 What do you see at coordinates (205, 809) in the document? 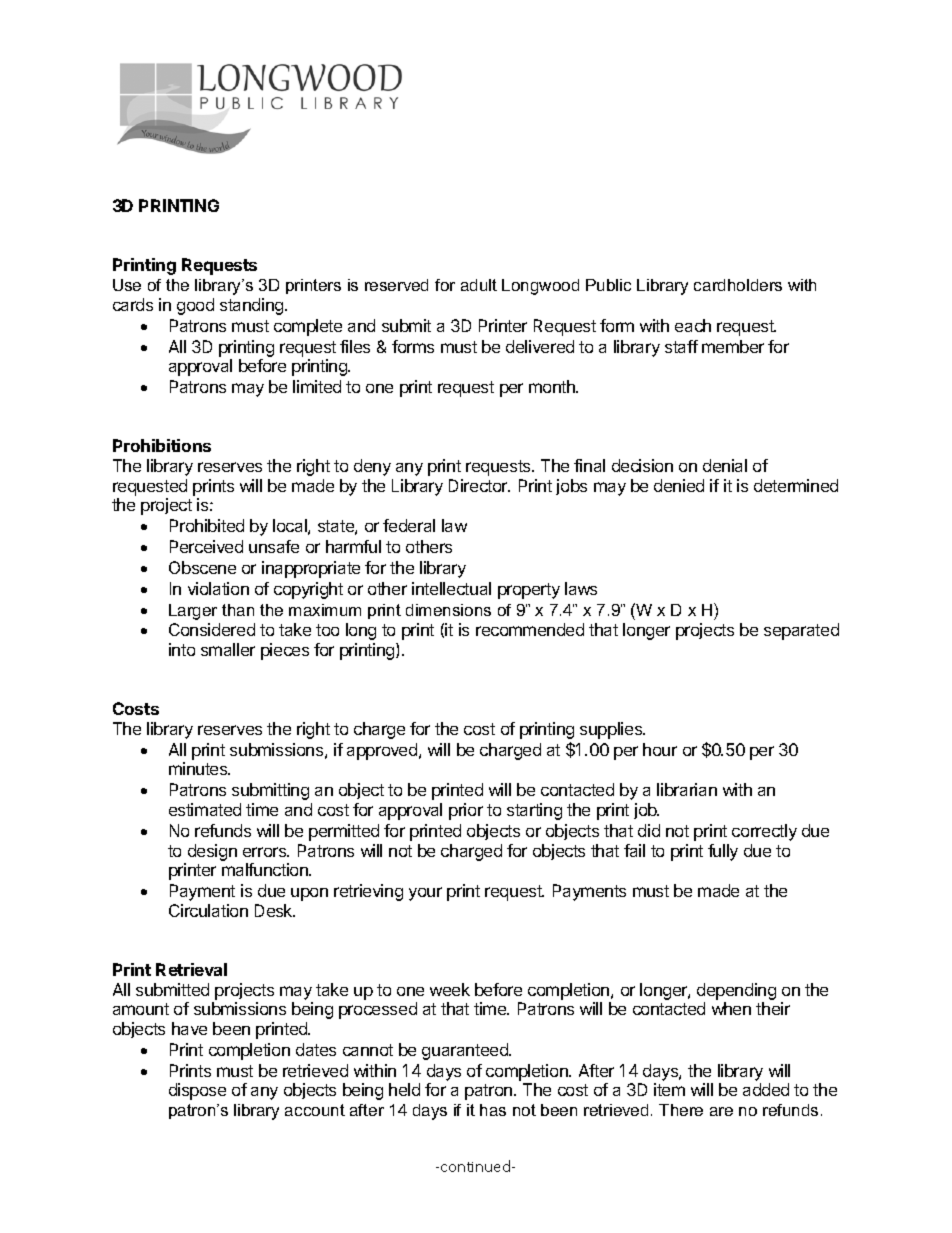
I see `estimated` at bounding box center [205, 809].
